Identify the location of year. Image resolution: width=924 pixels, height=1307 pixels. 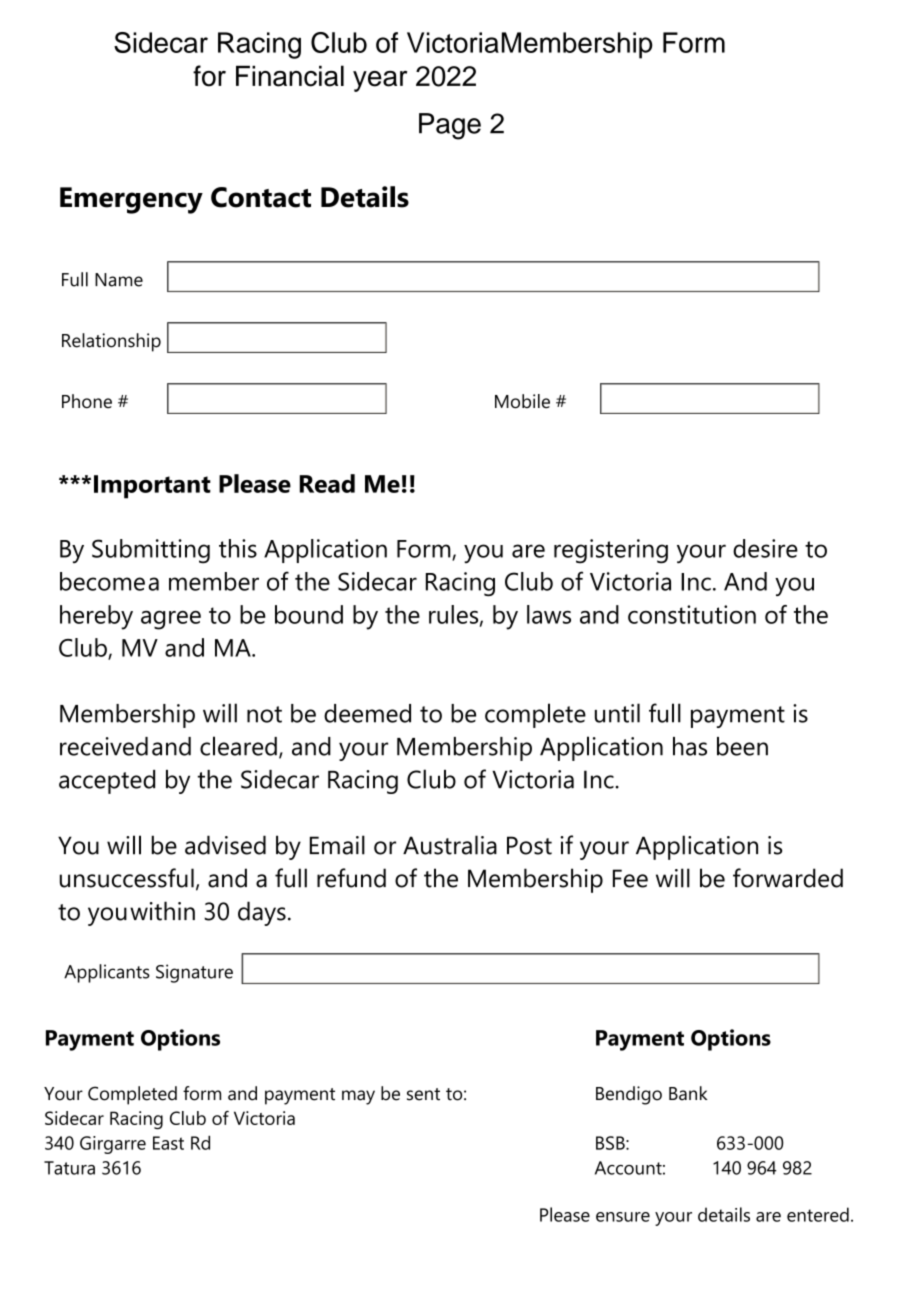
(380, 81).
